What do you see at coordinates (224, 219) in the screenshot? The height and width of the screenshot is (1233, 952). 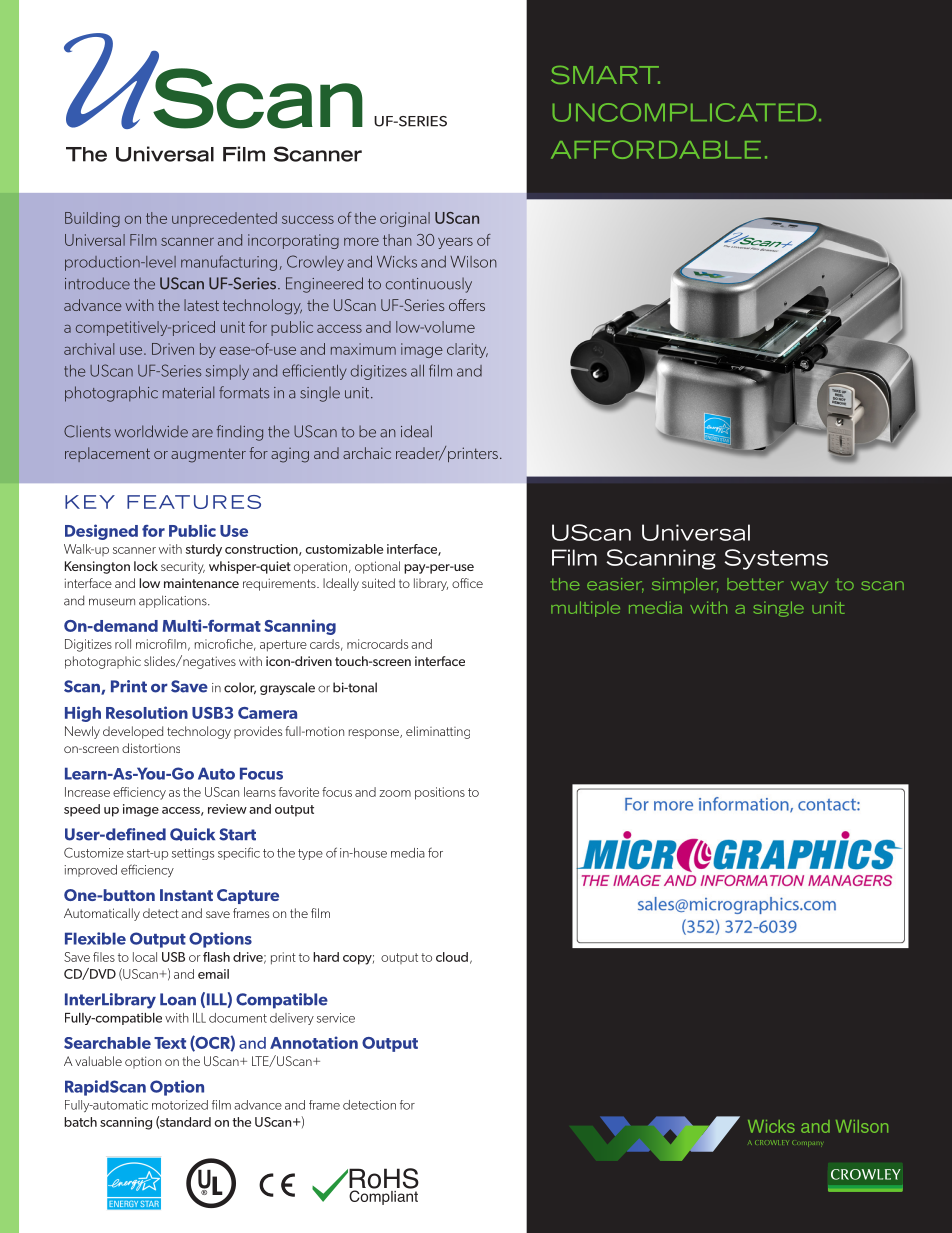 I see `unprecedented` at bounding box center [224, 219].
